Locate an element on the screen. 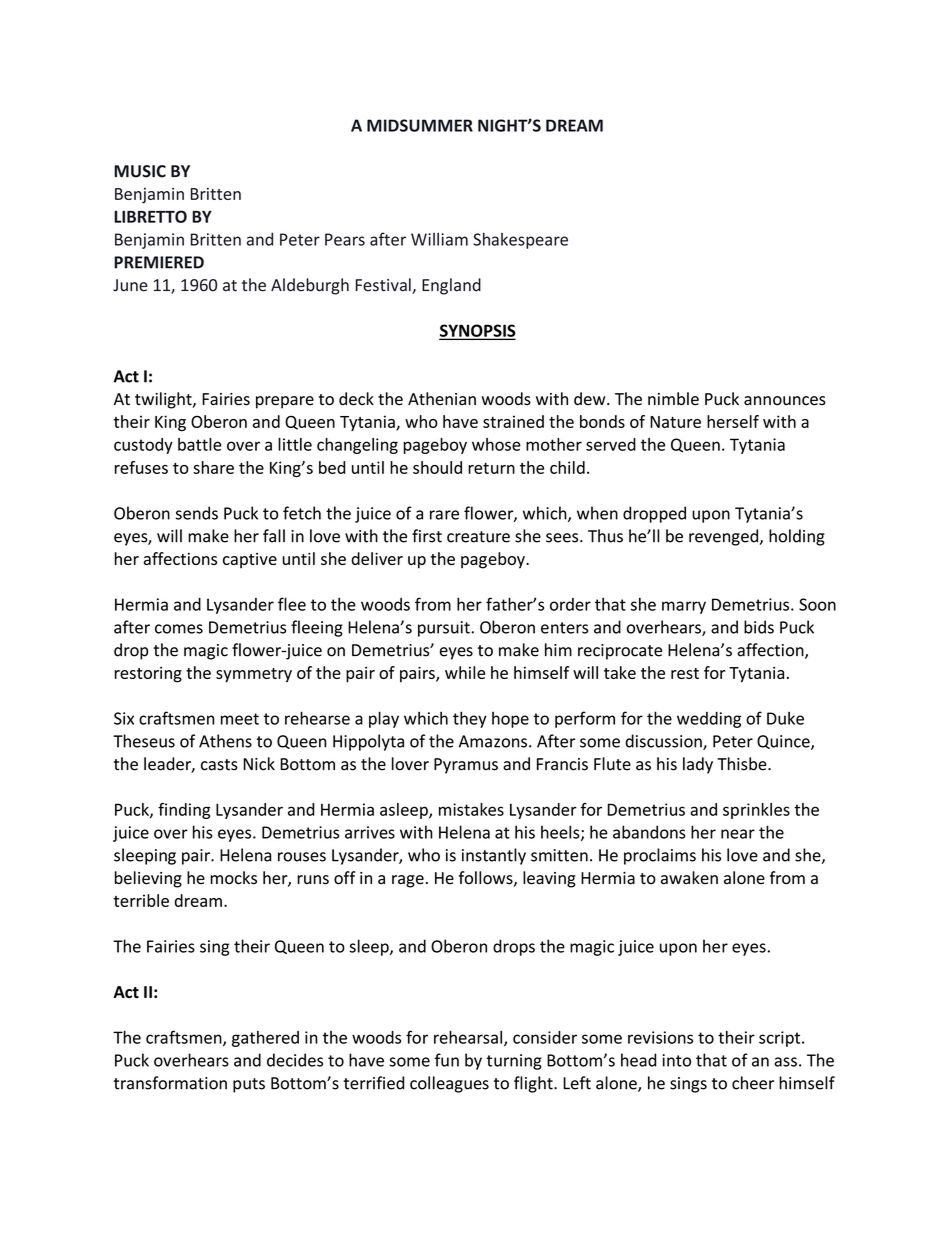 The height and width of the screenshot is (1233, 952). Shakespeare is located at coordinates (520, 240).
